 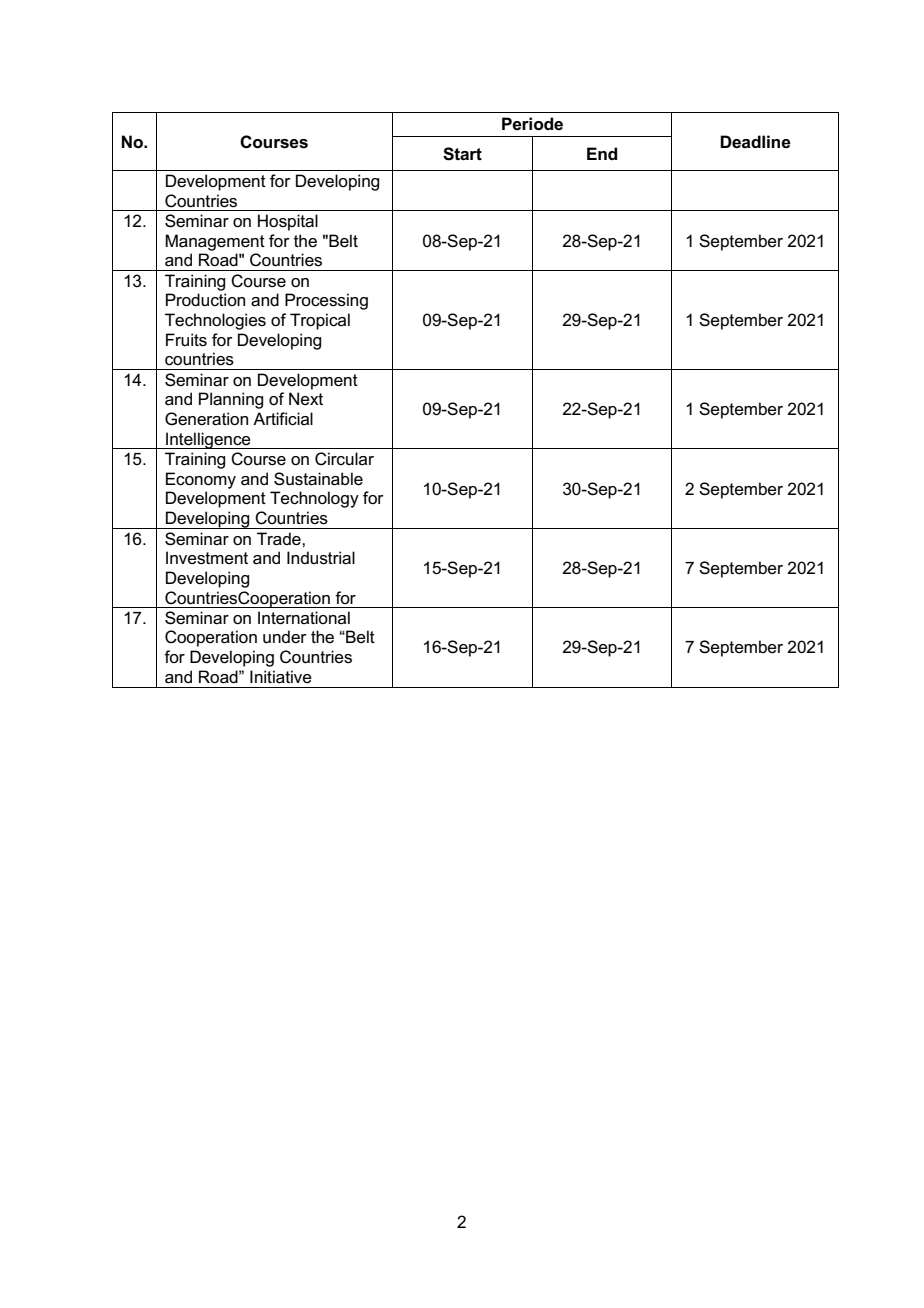 I want to click on under, so click(x=285, y=637).
